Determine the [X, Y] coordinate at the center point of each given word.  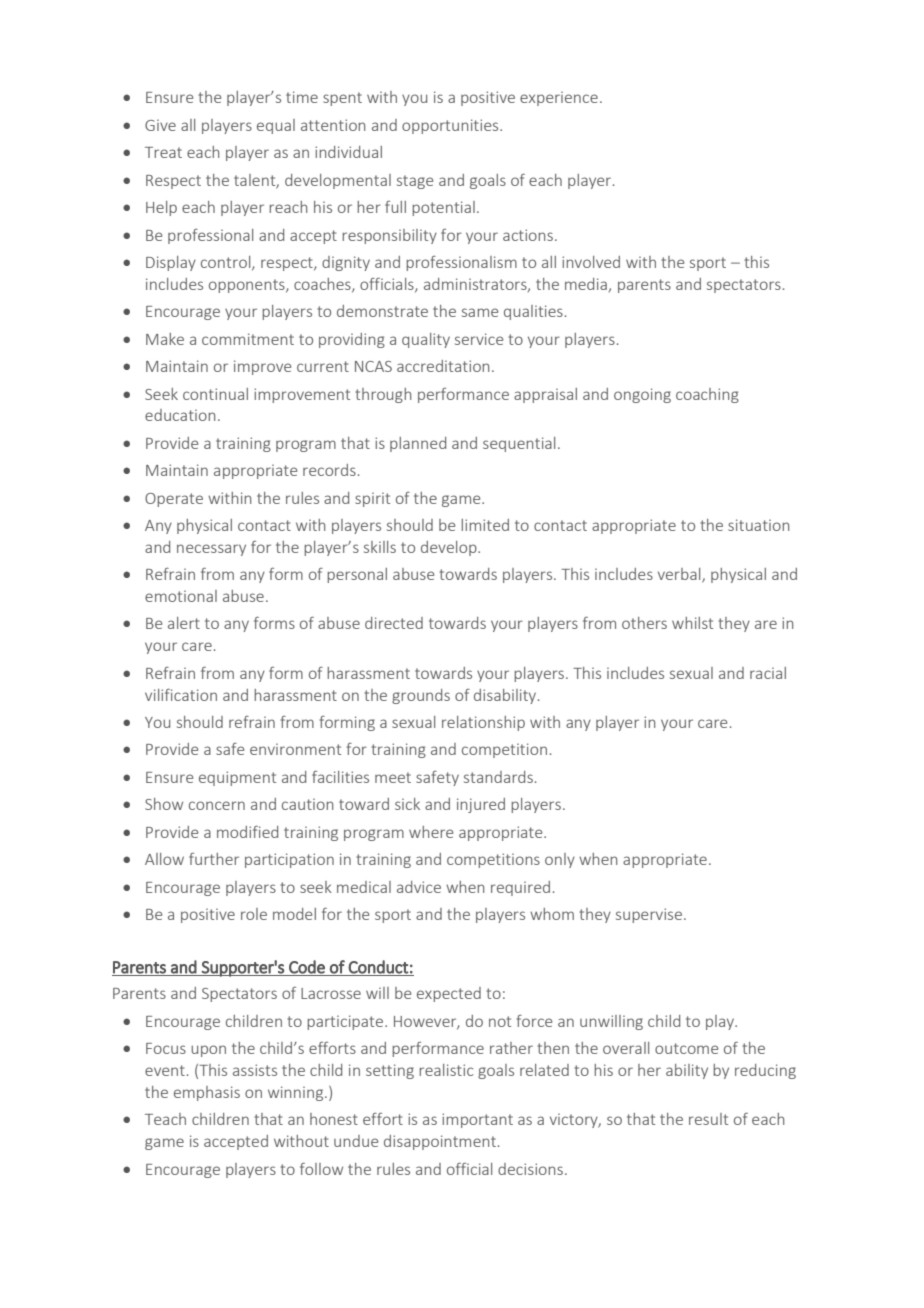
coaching [707, 395]
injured [481, 805]
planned [418, 444]
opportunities [451, 126]
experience [559, 99]
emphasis [207, 1093]
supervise [650, 915]
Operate [174, 500]
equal [276, 126]
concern [217, 805]
